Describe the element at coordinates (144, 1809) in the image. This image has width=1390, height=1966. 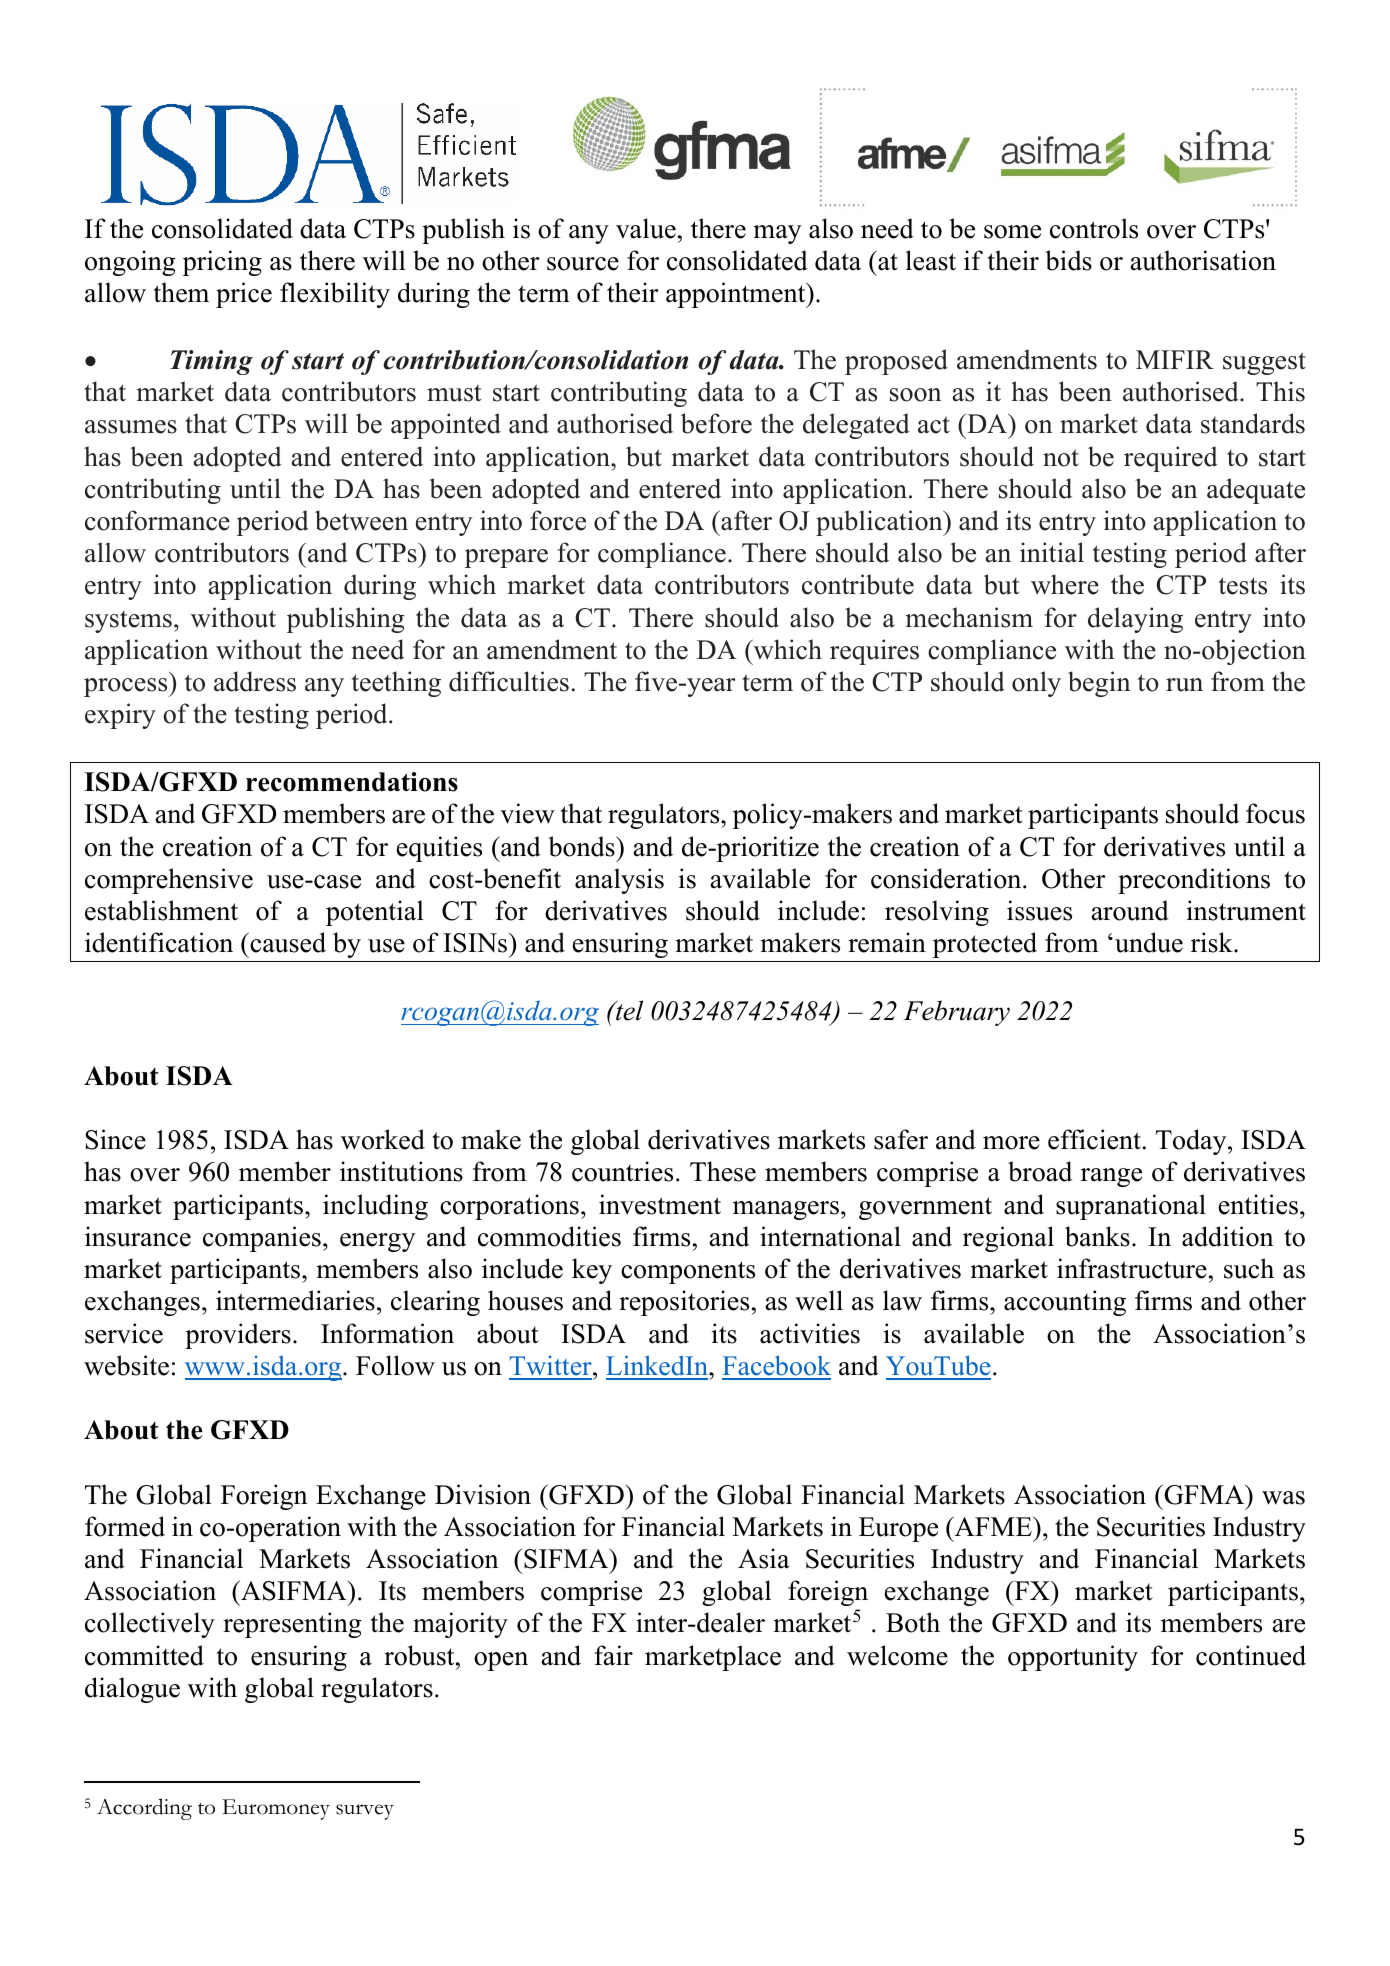
I see `According` at that location.
